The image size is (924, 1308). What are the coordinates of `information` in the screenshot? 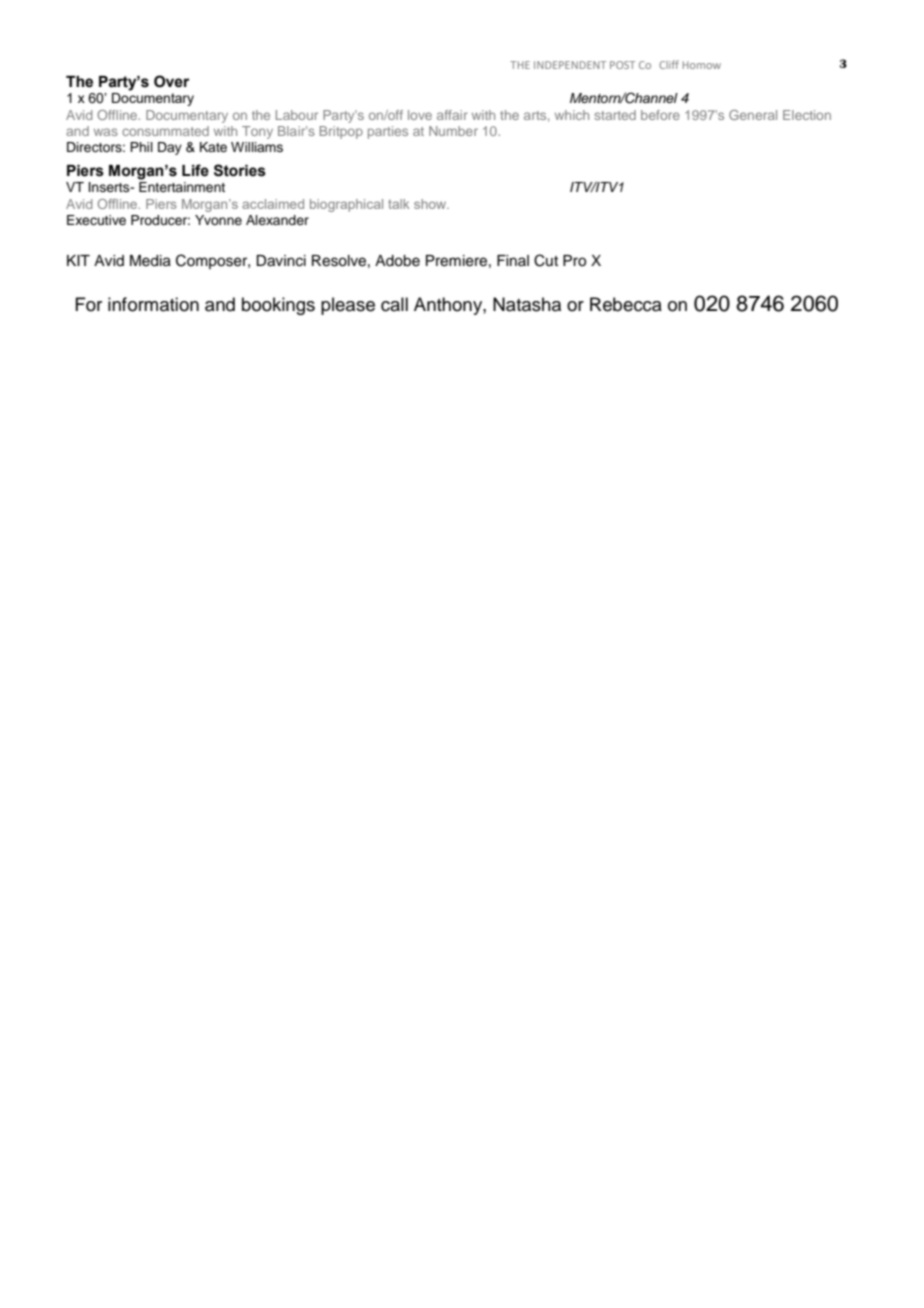 It's located at (153, 304).
